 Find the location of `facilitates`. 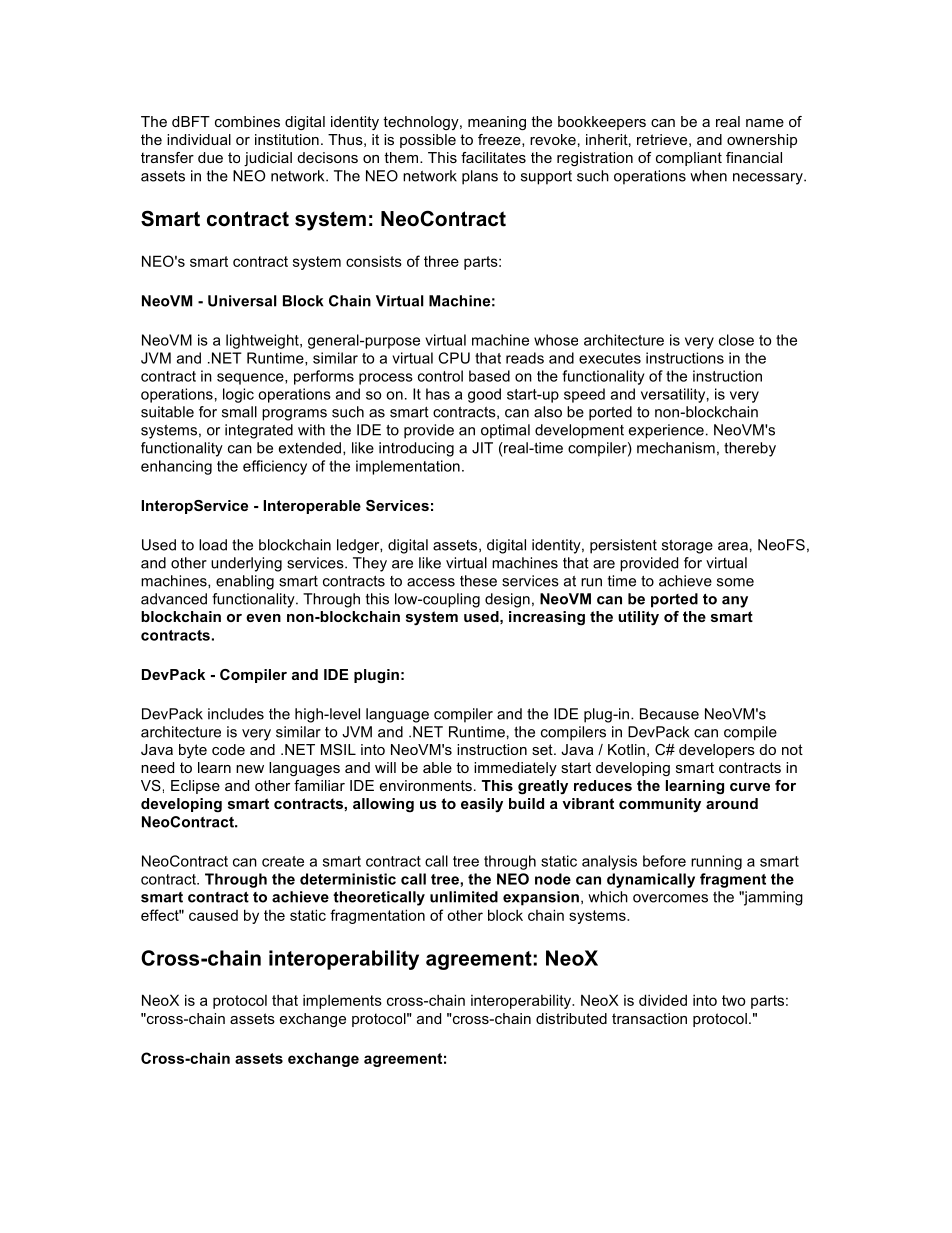

facilitates is located at coordinates (493, 157).
